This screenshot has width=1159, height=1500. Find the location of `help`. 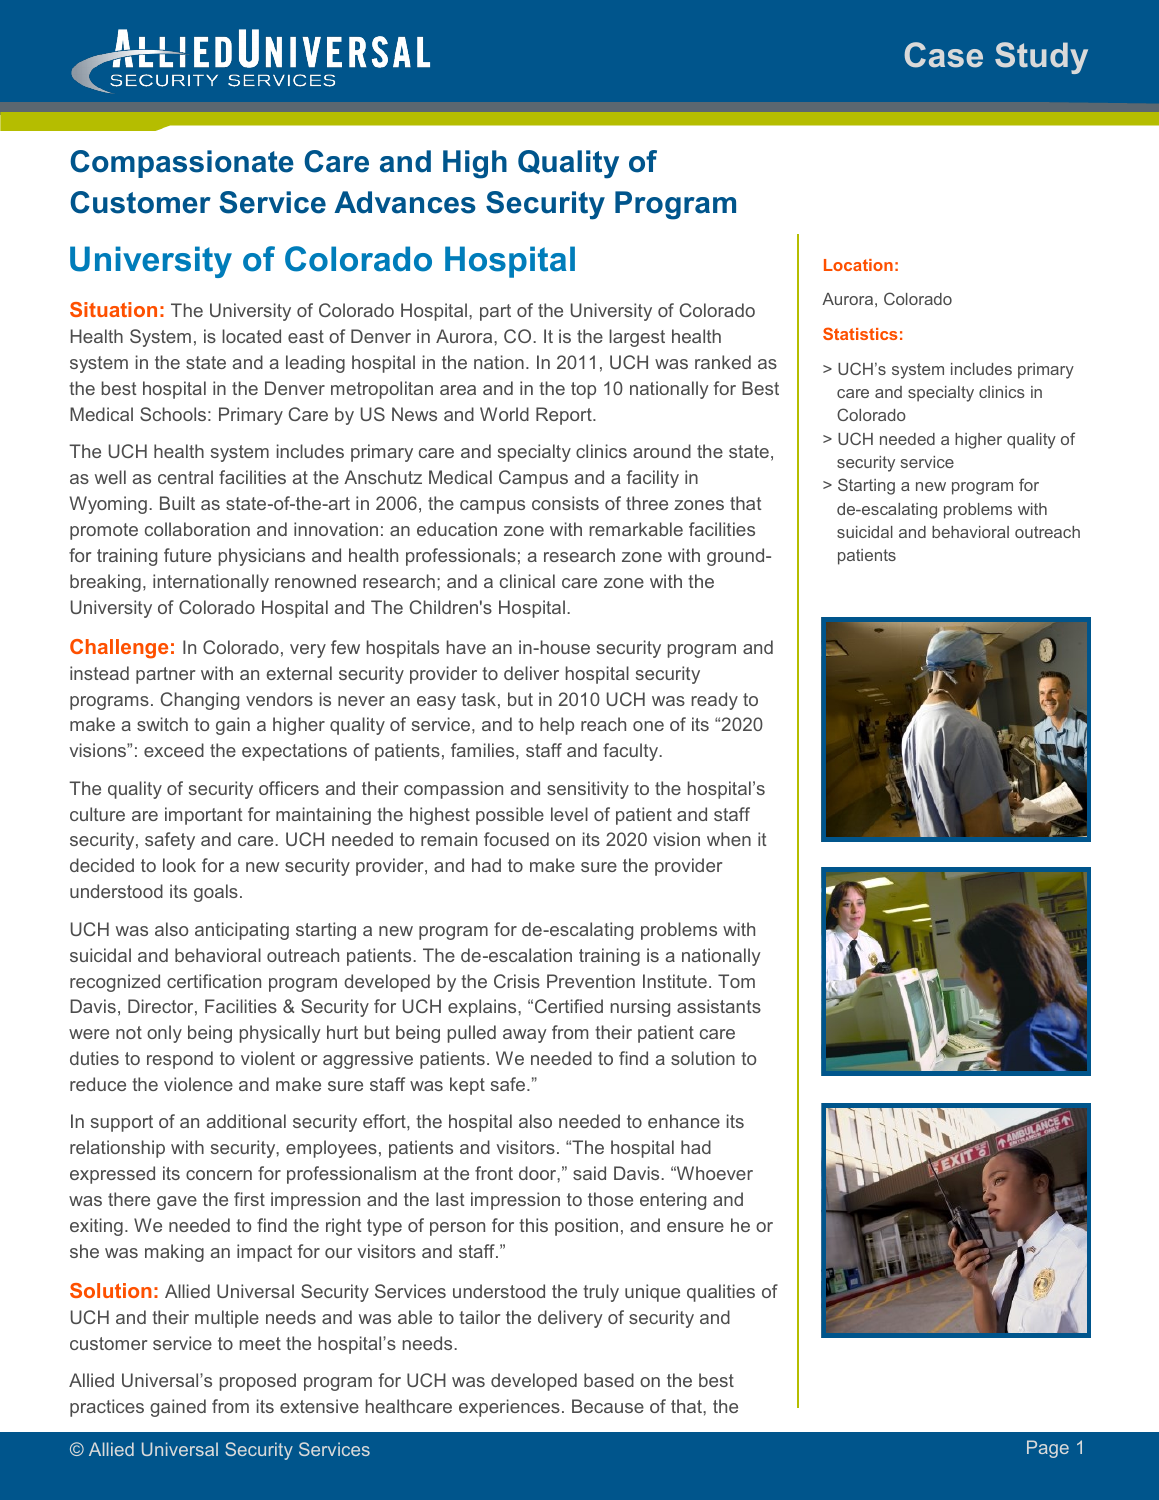

help is located at coordinates (557, 726).
